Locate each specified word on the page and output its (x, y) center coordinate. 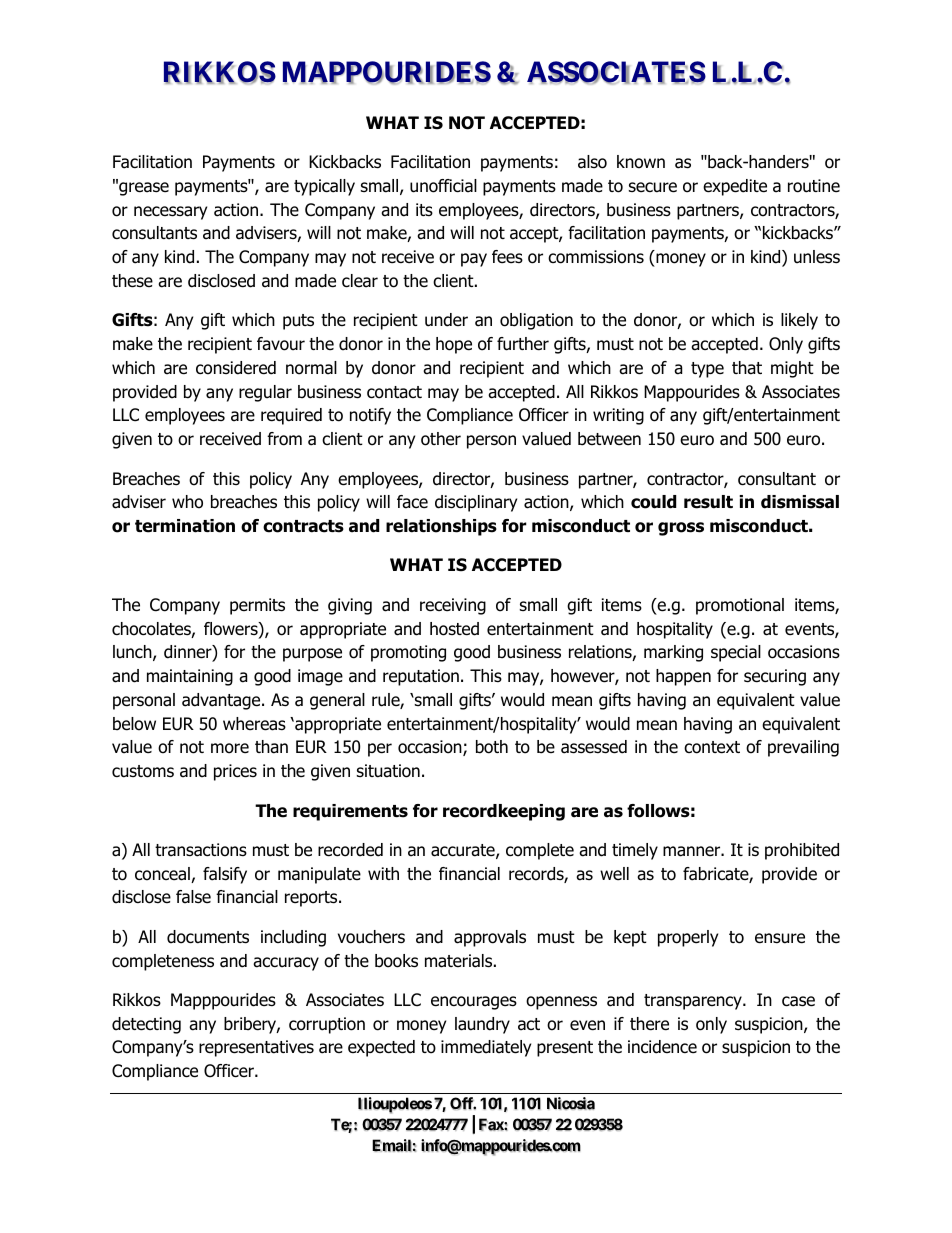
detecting (146, 1025)
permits (257, 606)
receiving (453, 606)
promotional (740, 606)
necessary (170, 213)
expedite (735, 187)
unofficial (443, 186)
